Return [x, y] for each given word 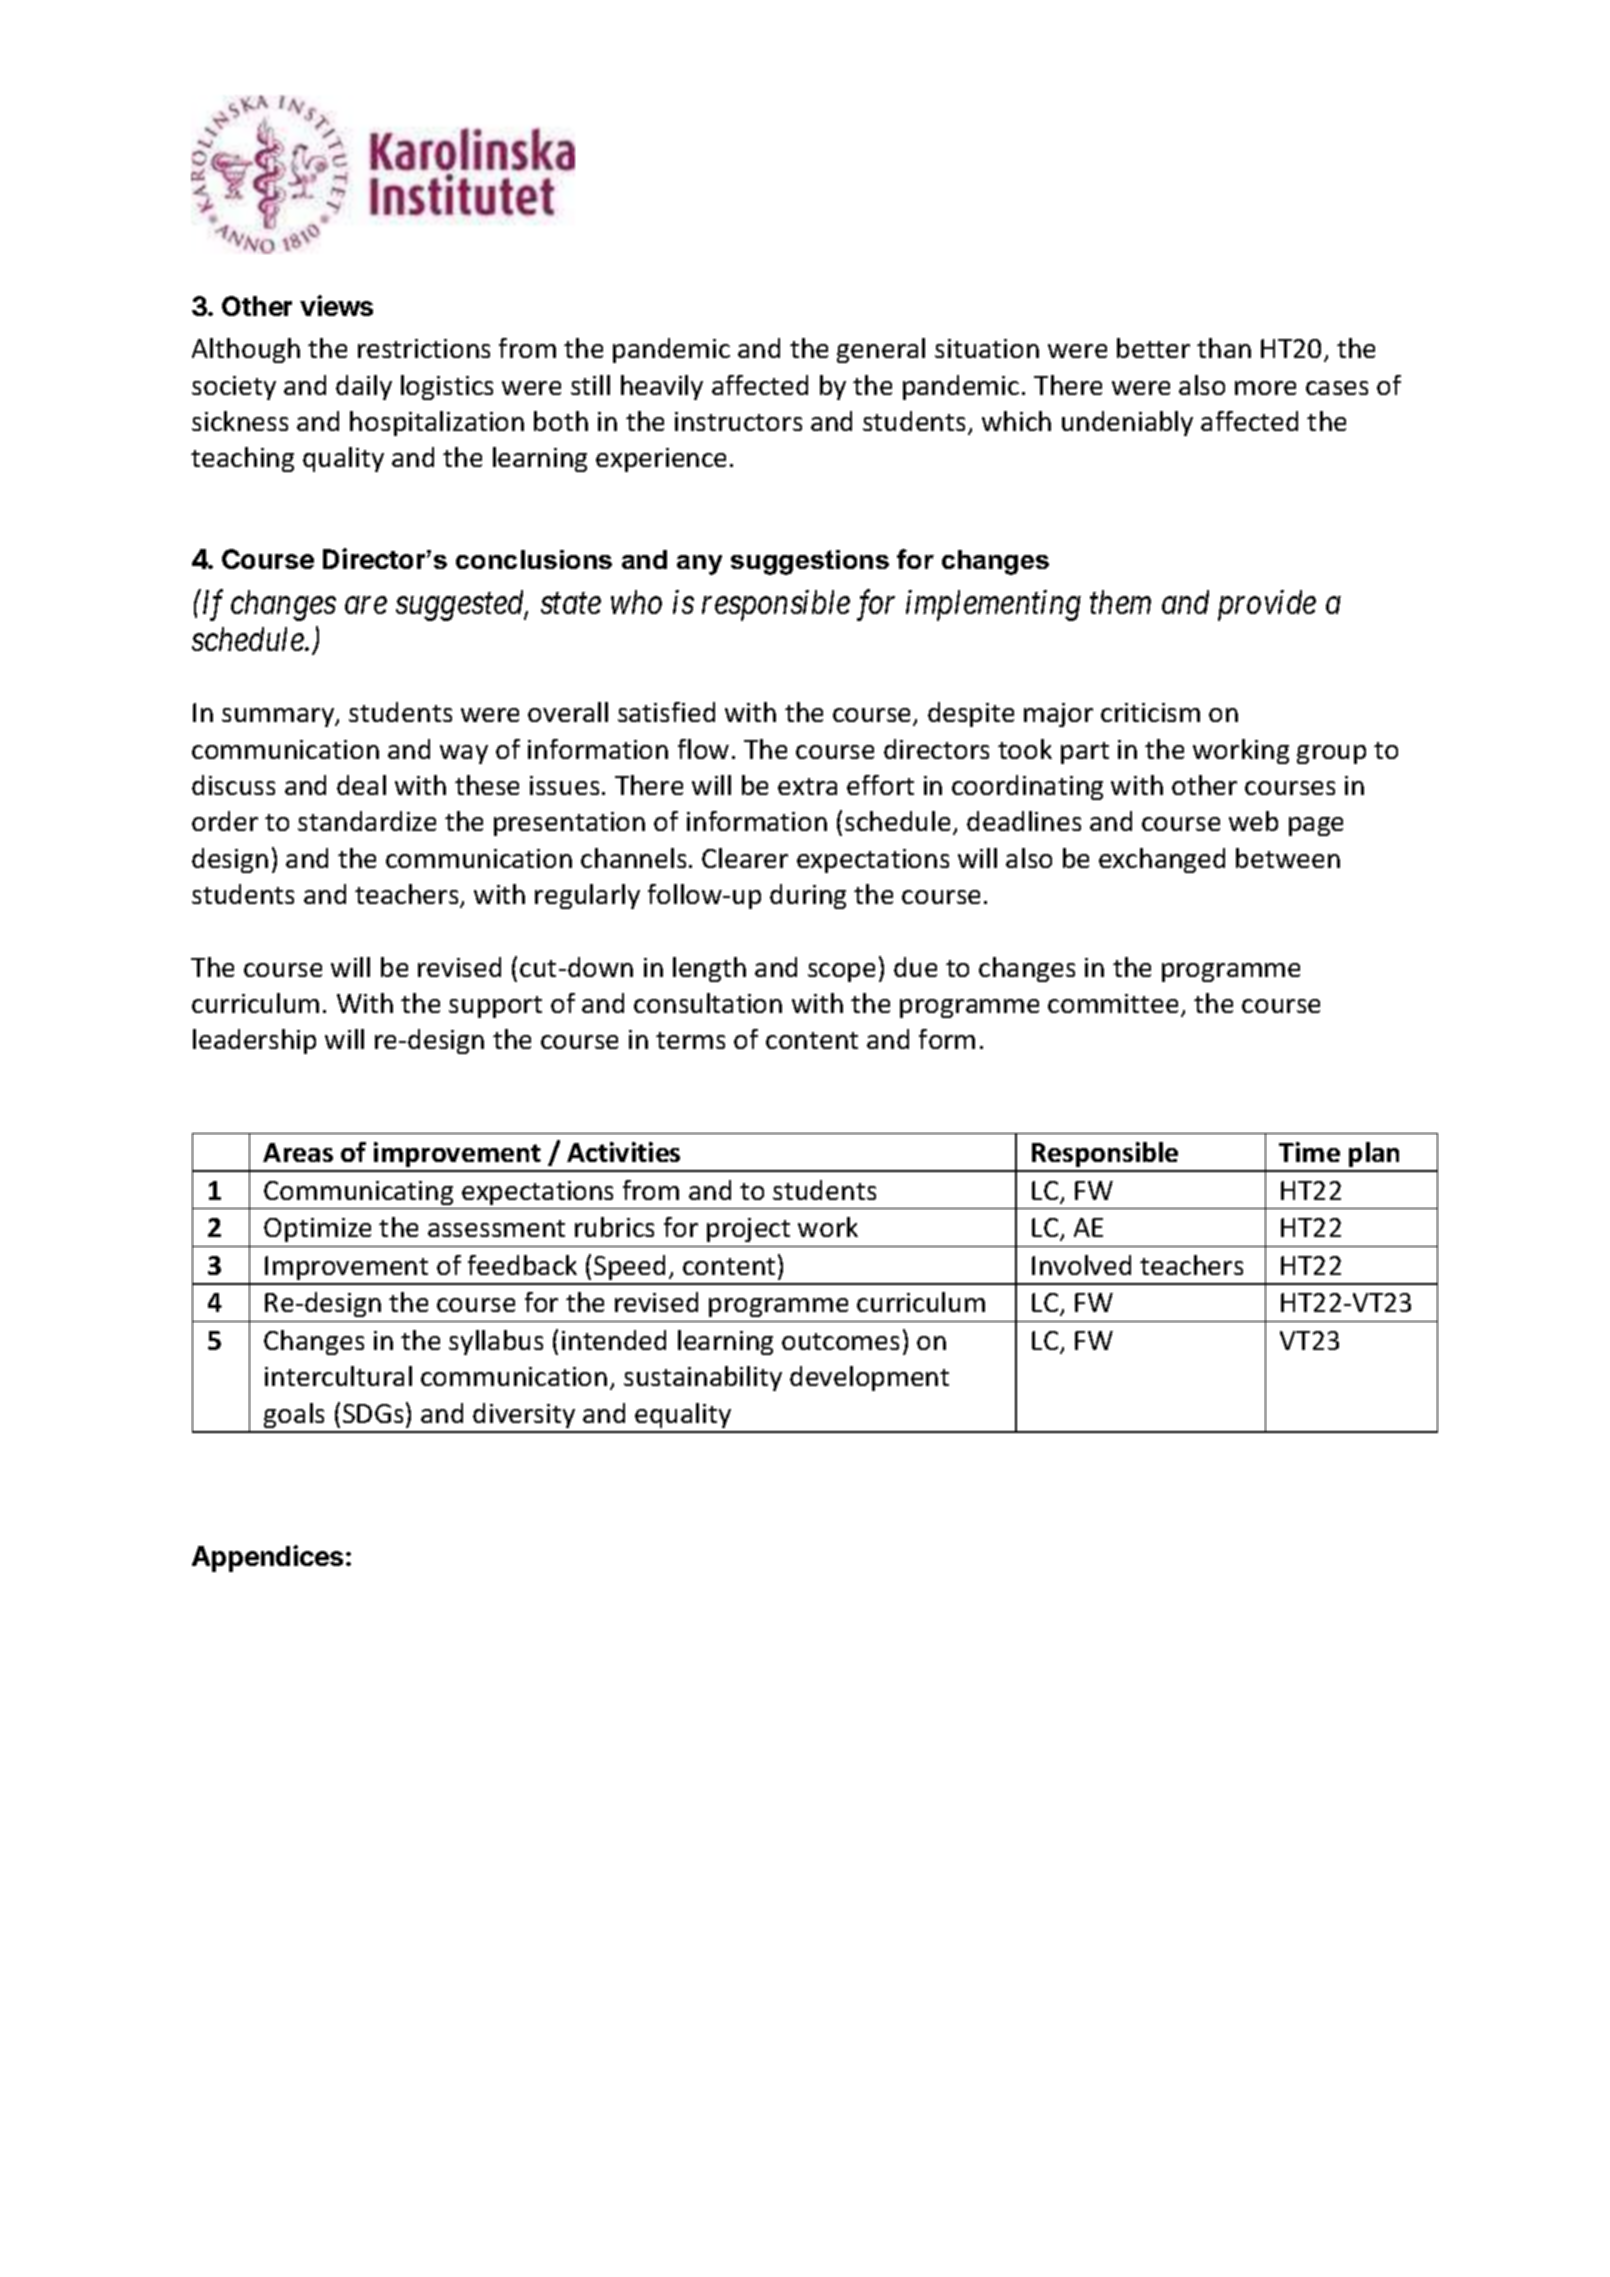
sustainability [703, 1378]
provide [1267, 605]
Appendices [267, 1558]
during [808, 896]
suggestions [810, 562]
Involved [1081, 1265]
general [881, 350]
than [1224, 348]
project [748, 1230]
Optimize [317, 1230]
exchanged [1162, 860]
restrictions [424, 348]
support [495, 1007]
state [571, 604]
